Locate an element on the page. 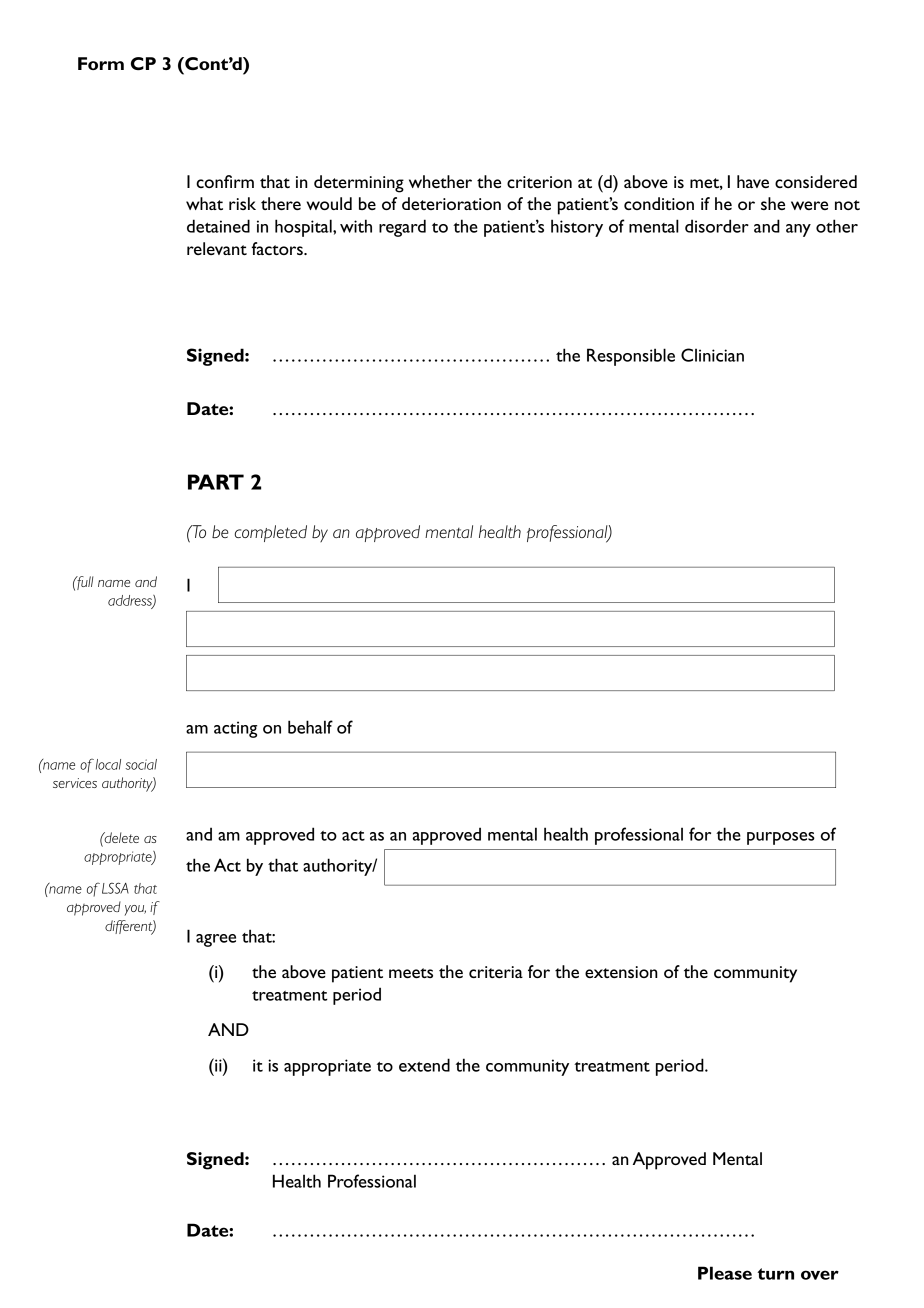  have is located at coordinates (753, 181).
